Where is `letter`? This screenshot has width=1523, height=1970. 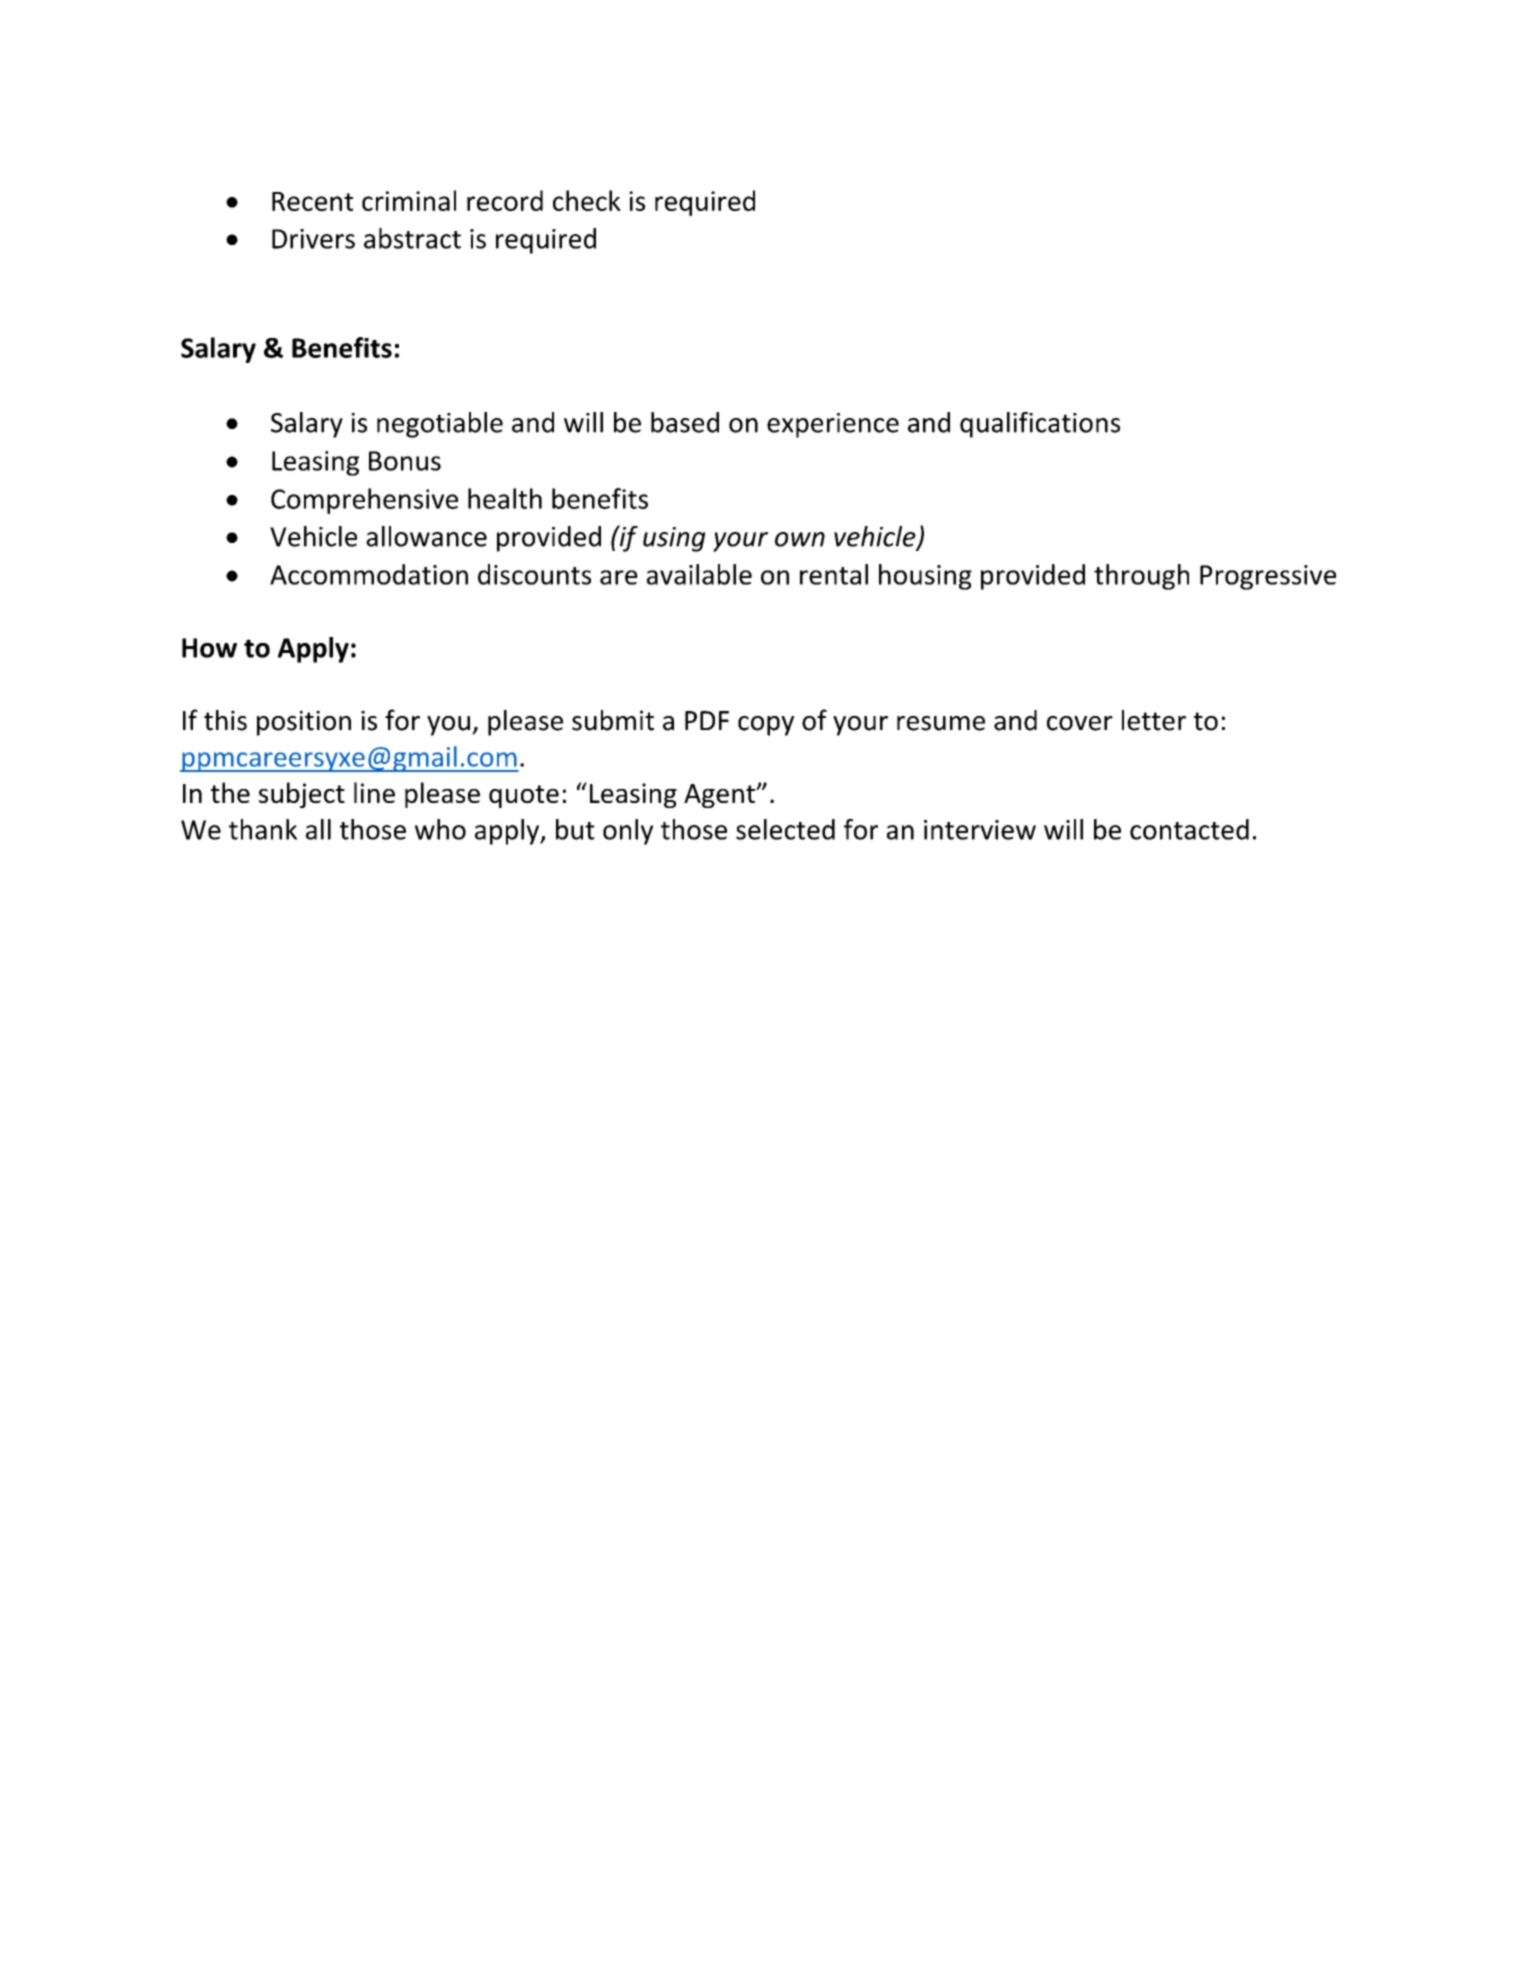 letter is located at coordinates (1154, 720).
